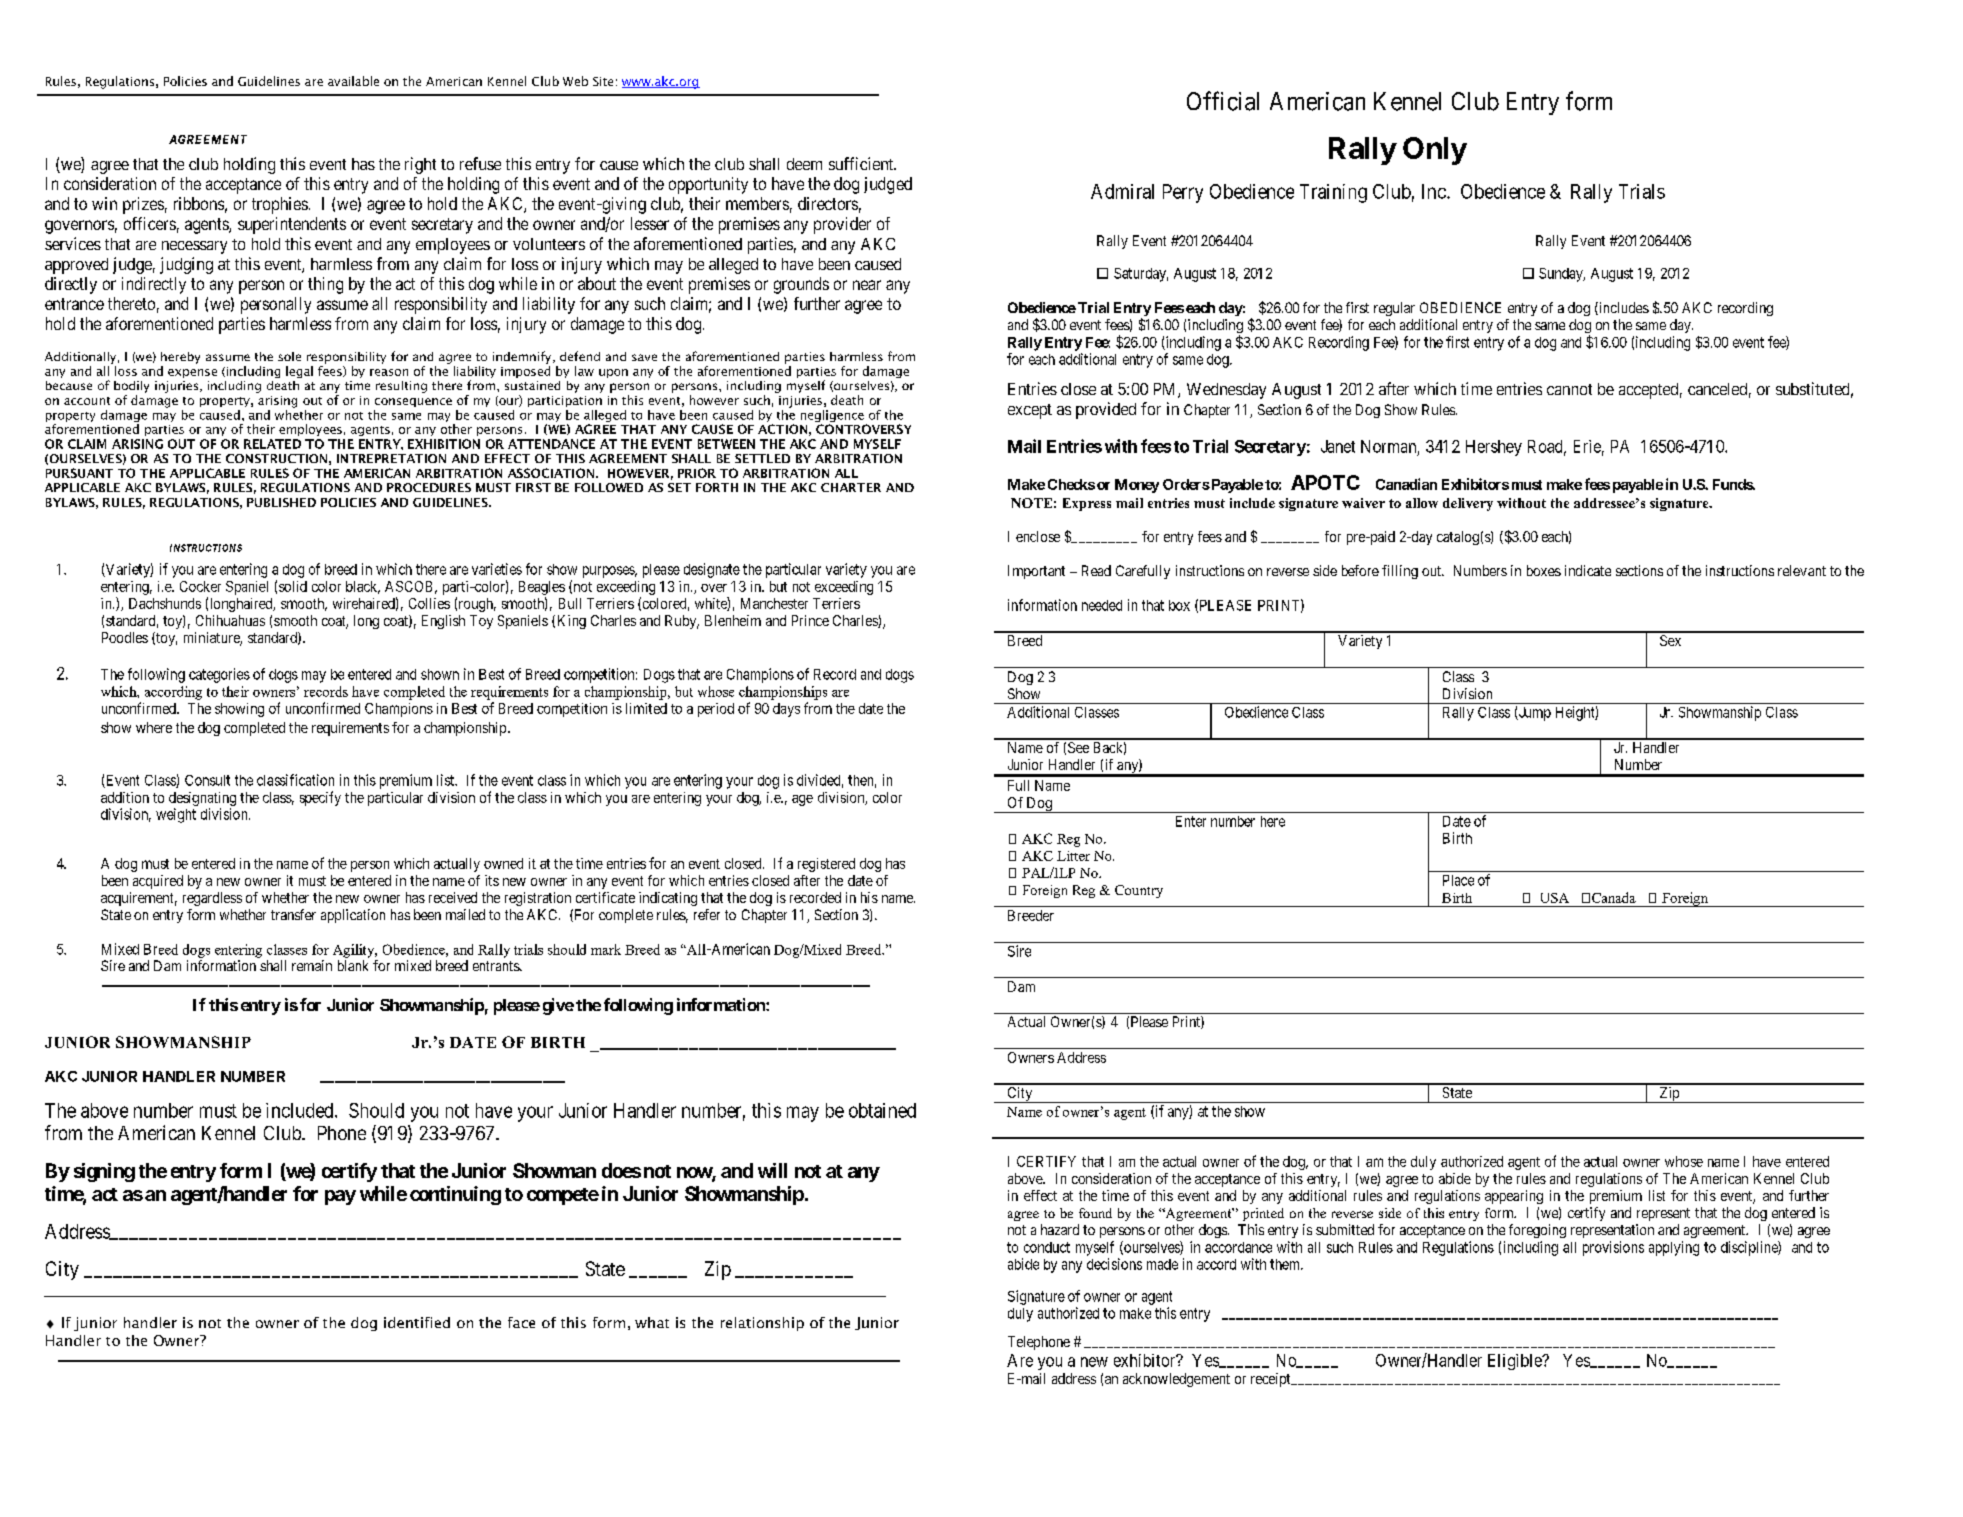 The width and height of the screenshot is (1963, 1517). What do you see at coordinates (1458, 880) in the screenshot?
I see `Place` at bounding box center [1458, 880].
